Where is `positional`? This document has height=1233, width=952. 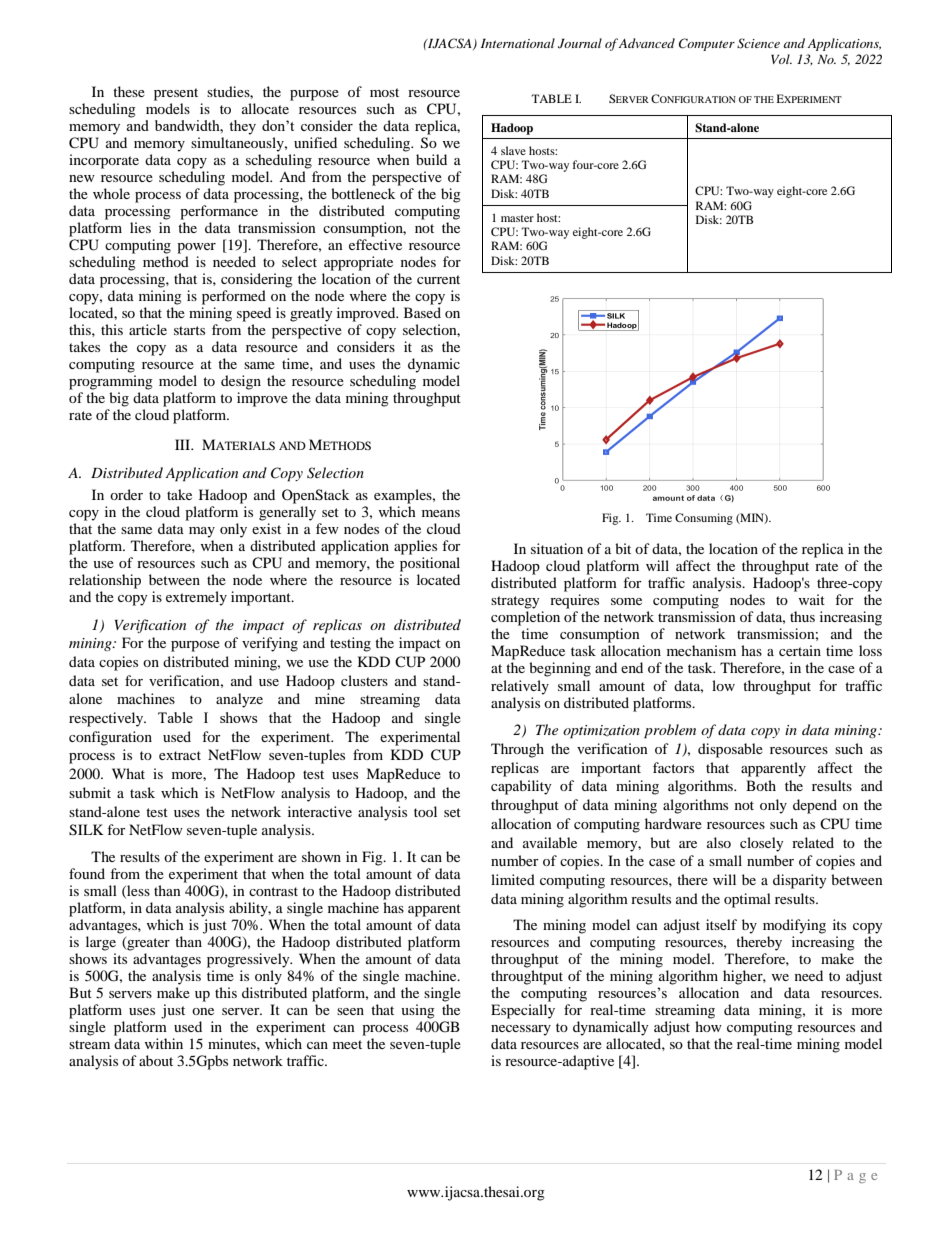
positional is located at coordinates (430, 564).
